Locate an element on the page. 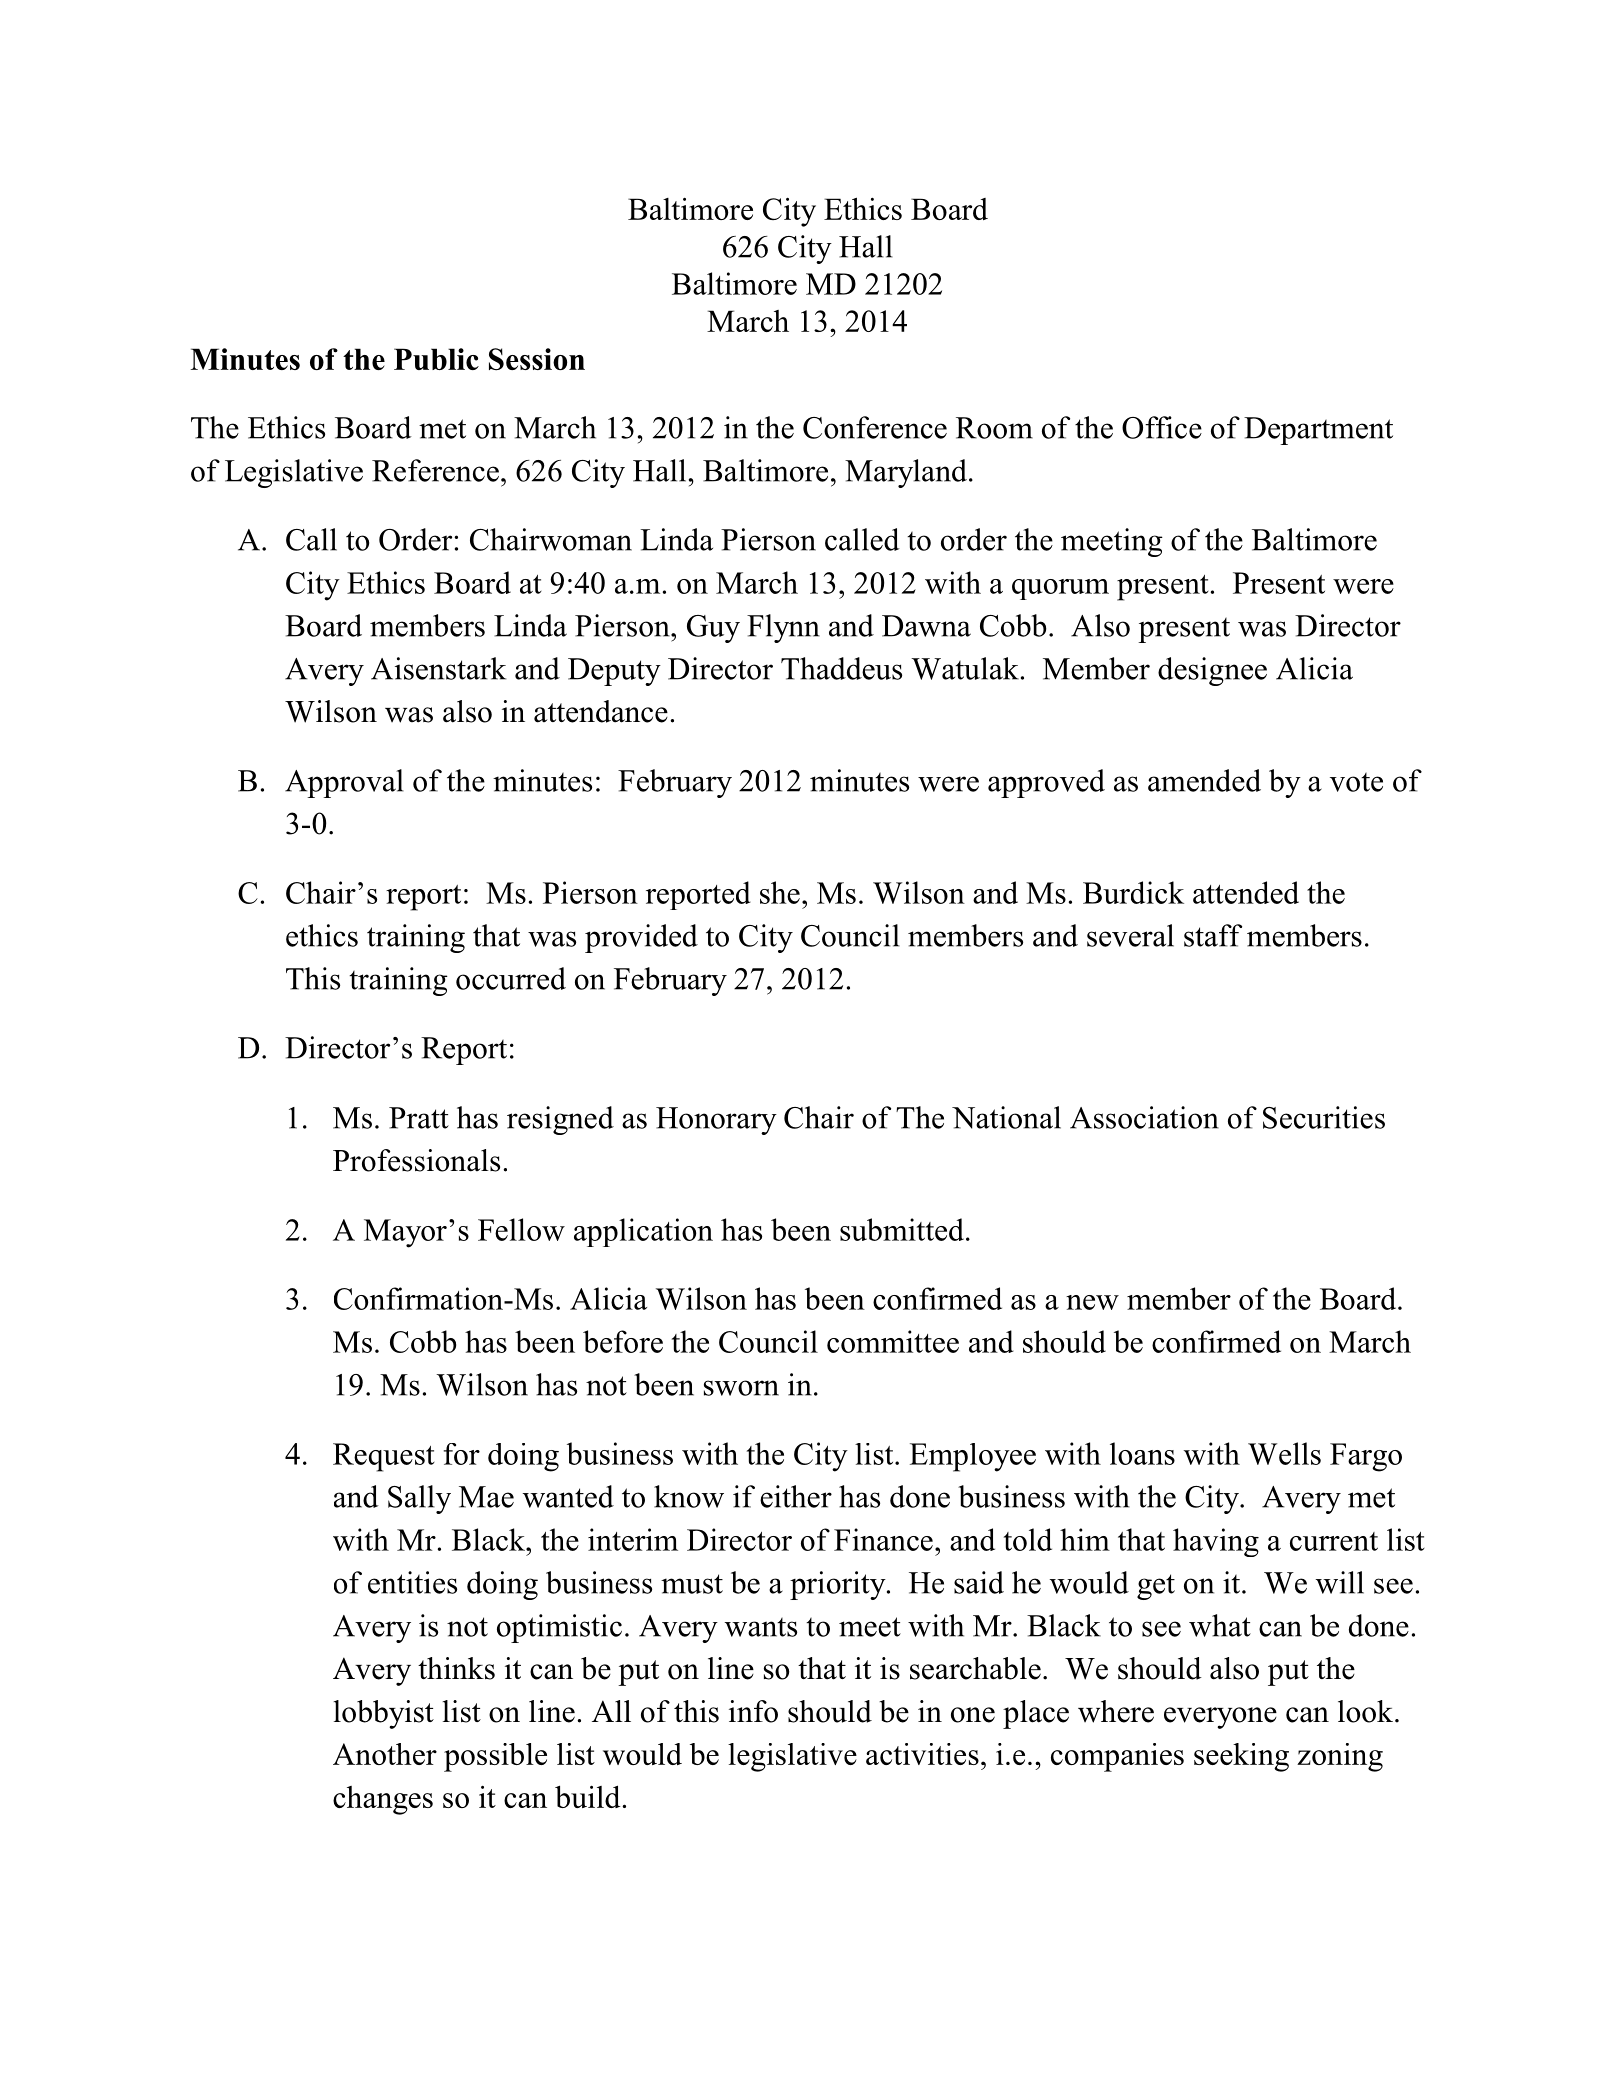 This page has height=2090, width=1615. new is located at coordinates (1092, 1302).
